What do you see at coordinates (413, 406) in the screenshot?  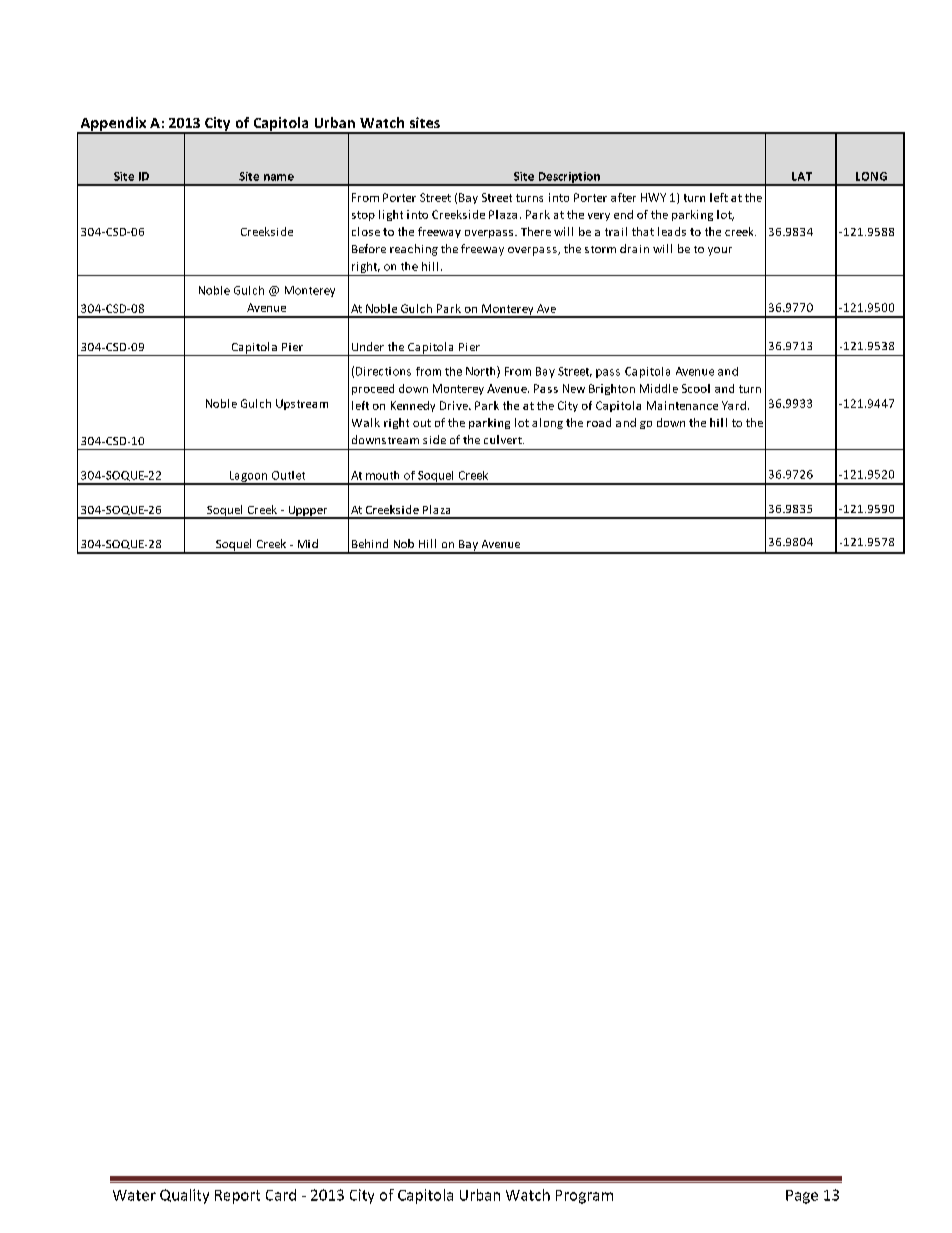 I see `Kennedy` at bounding box center [413, 406].
